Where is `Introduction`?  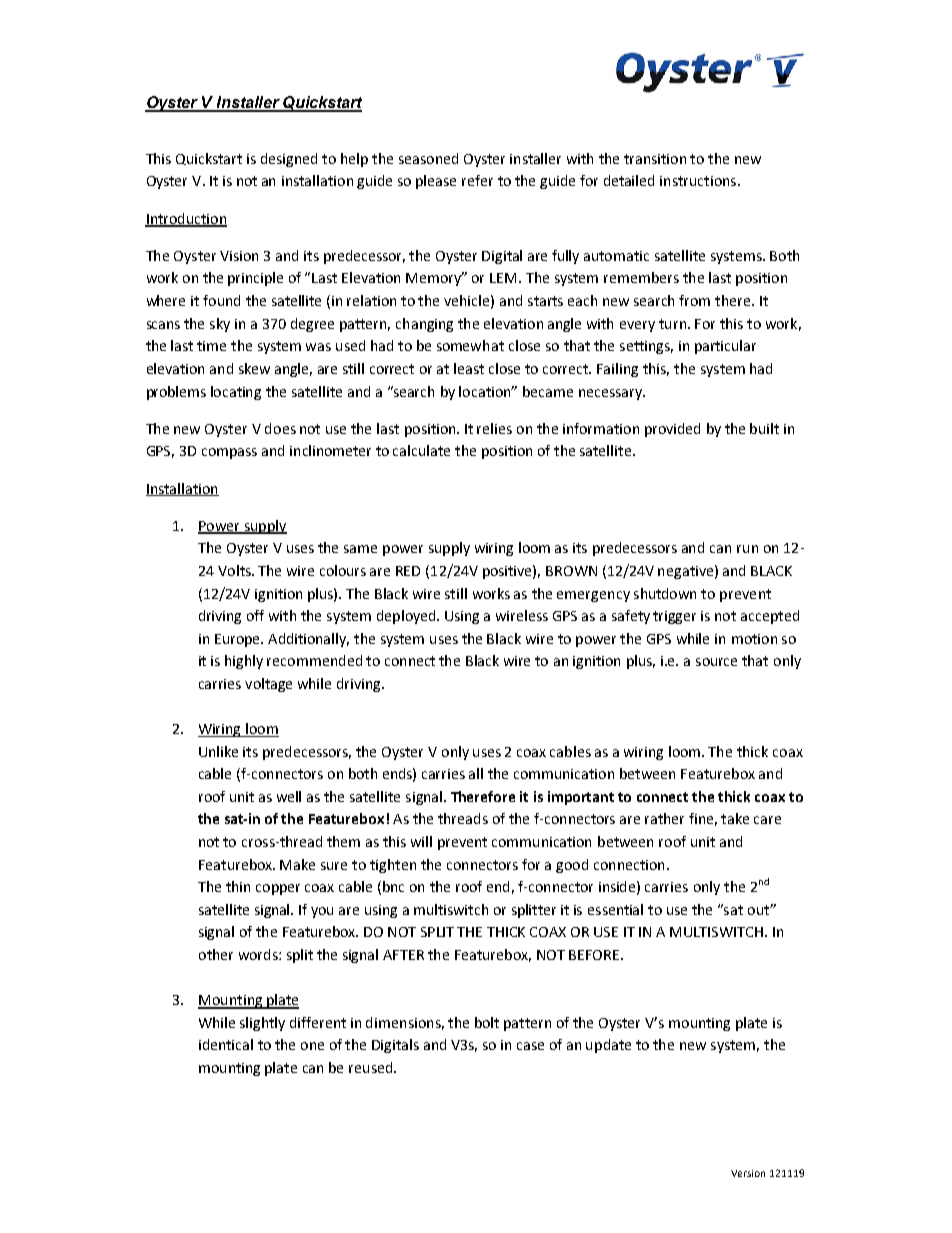
Introduction is located at coordinates (186, 219).
